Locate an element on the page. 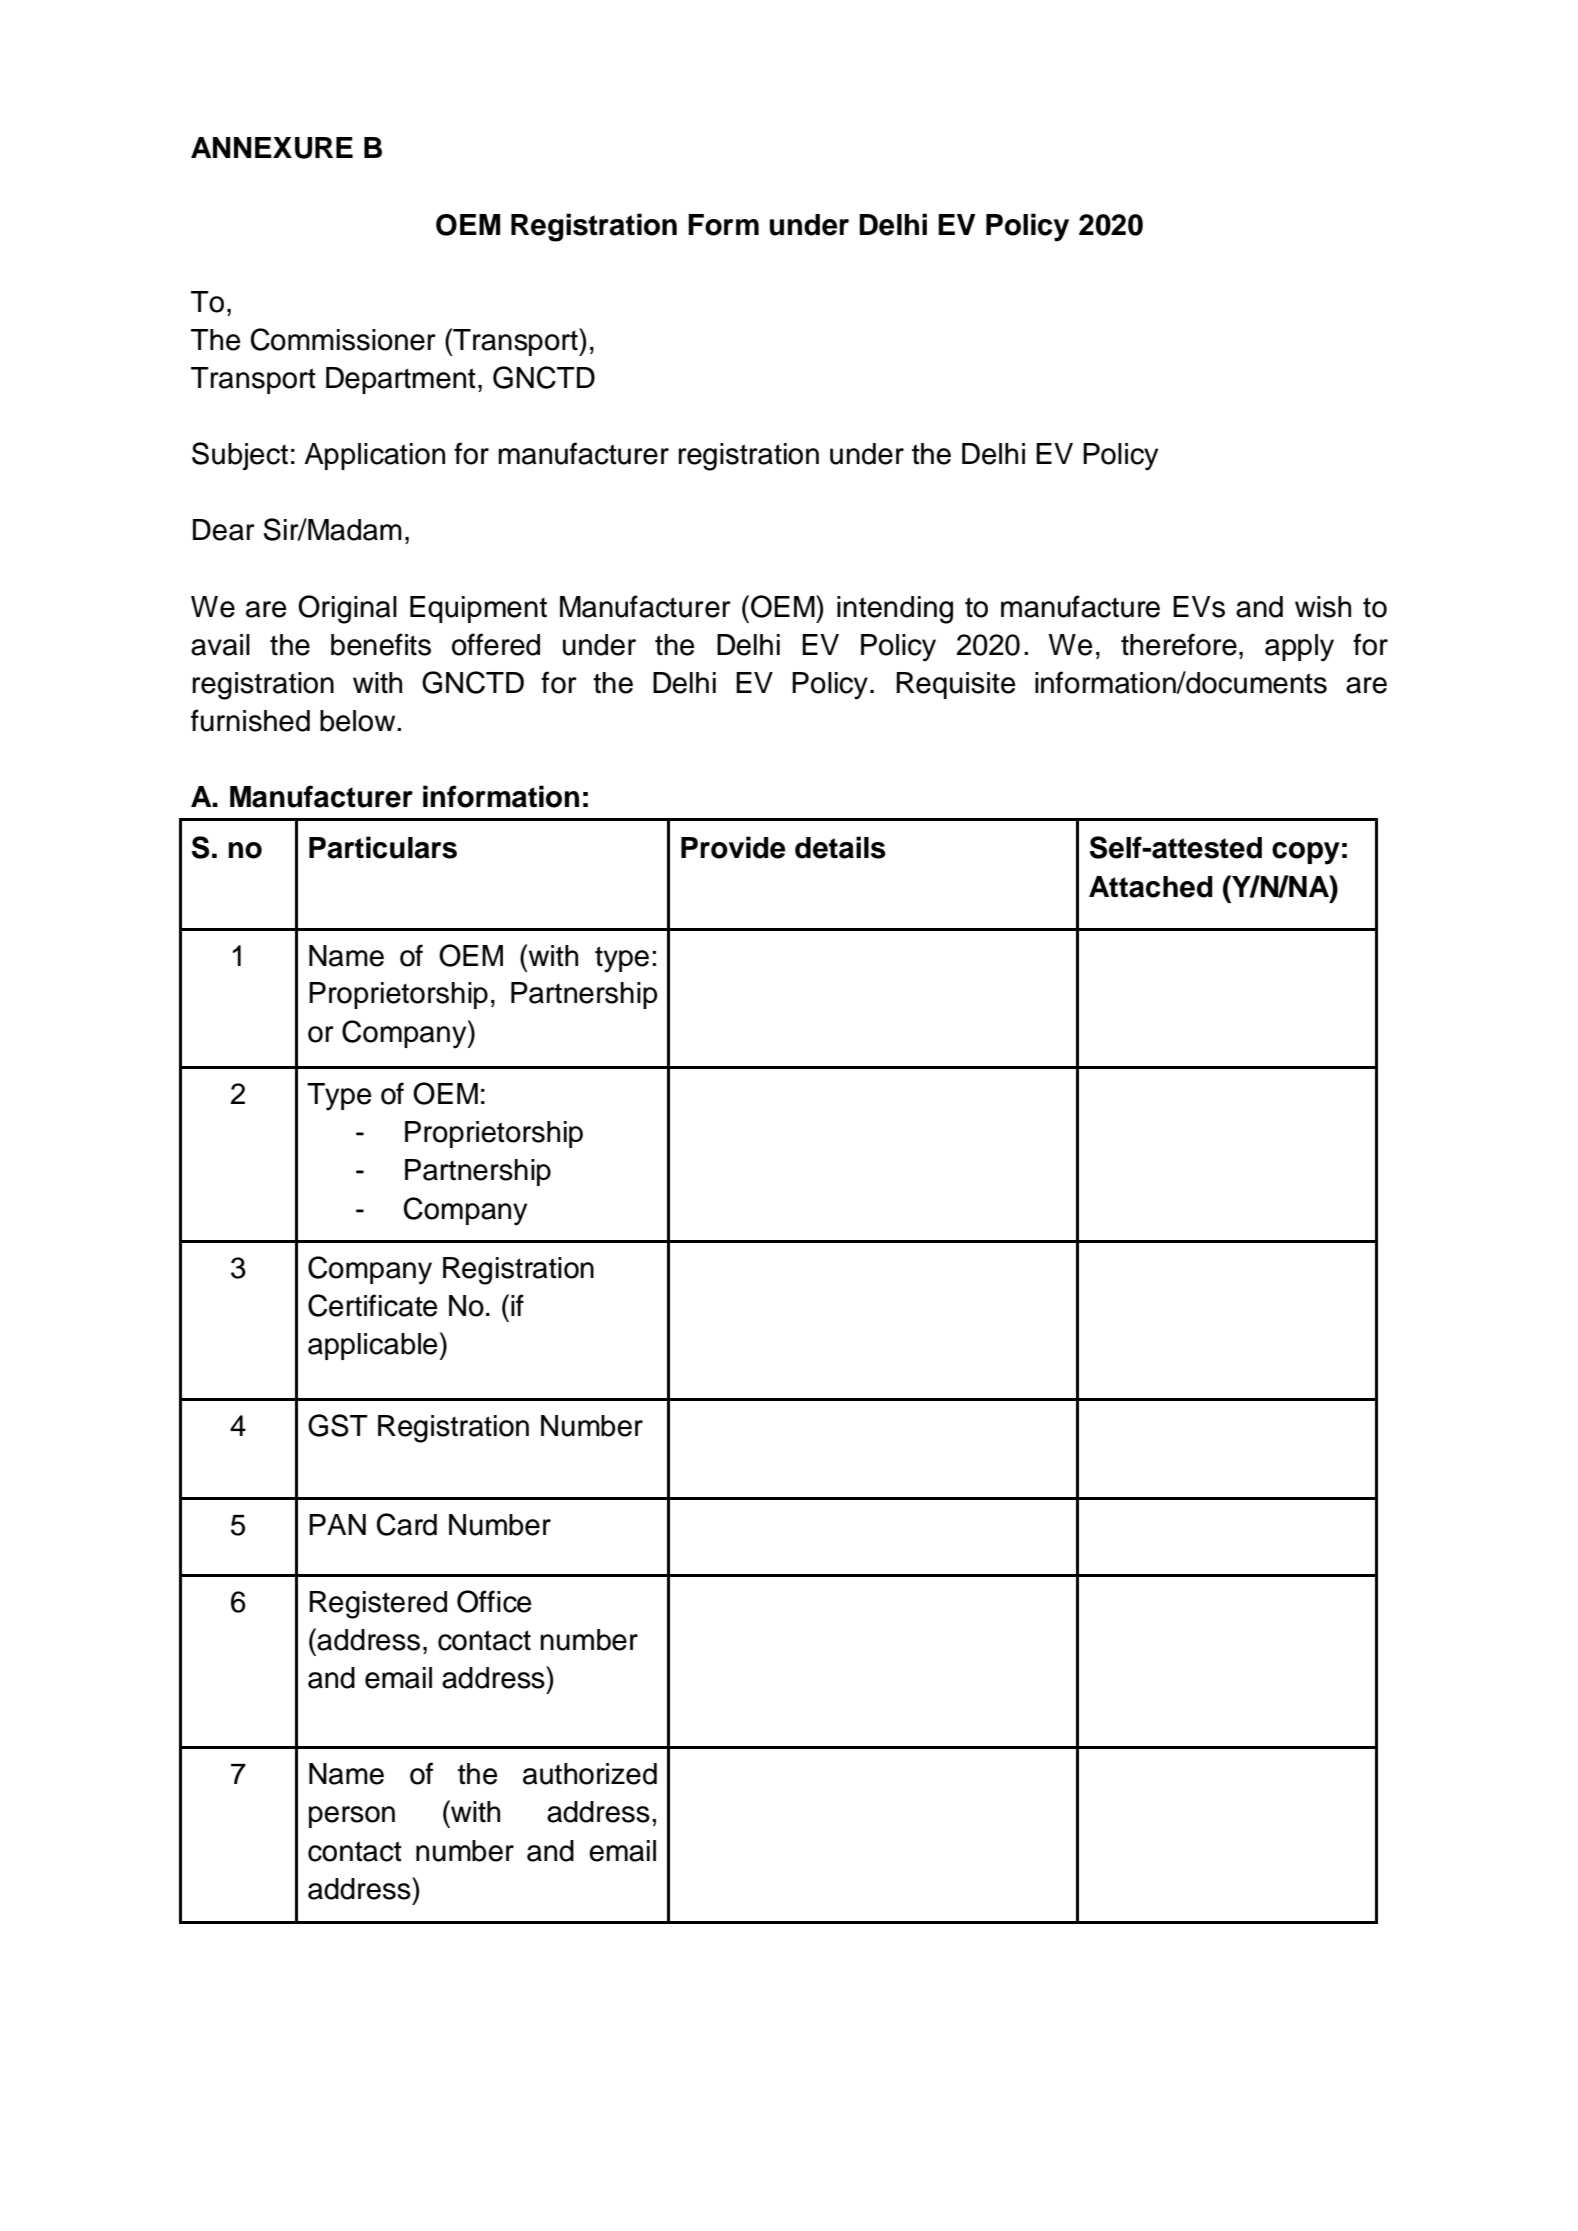  Provide is located at coordinates (733, 847).
